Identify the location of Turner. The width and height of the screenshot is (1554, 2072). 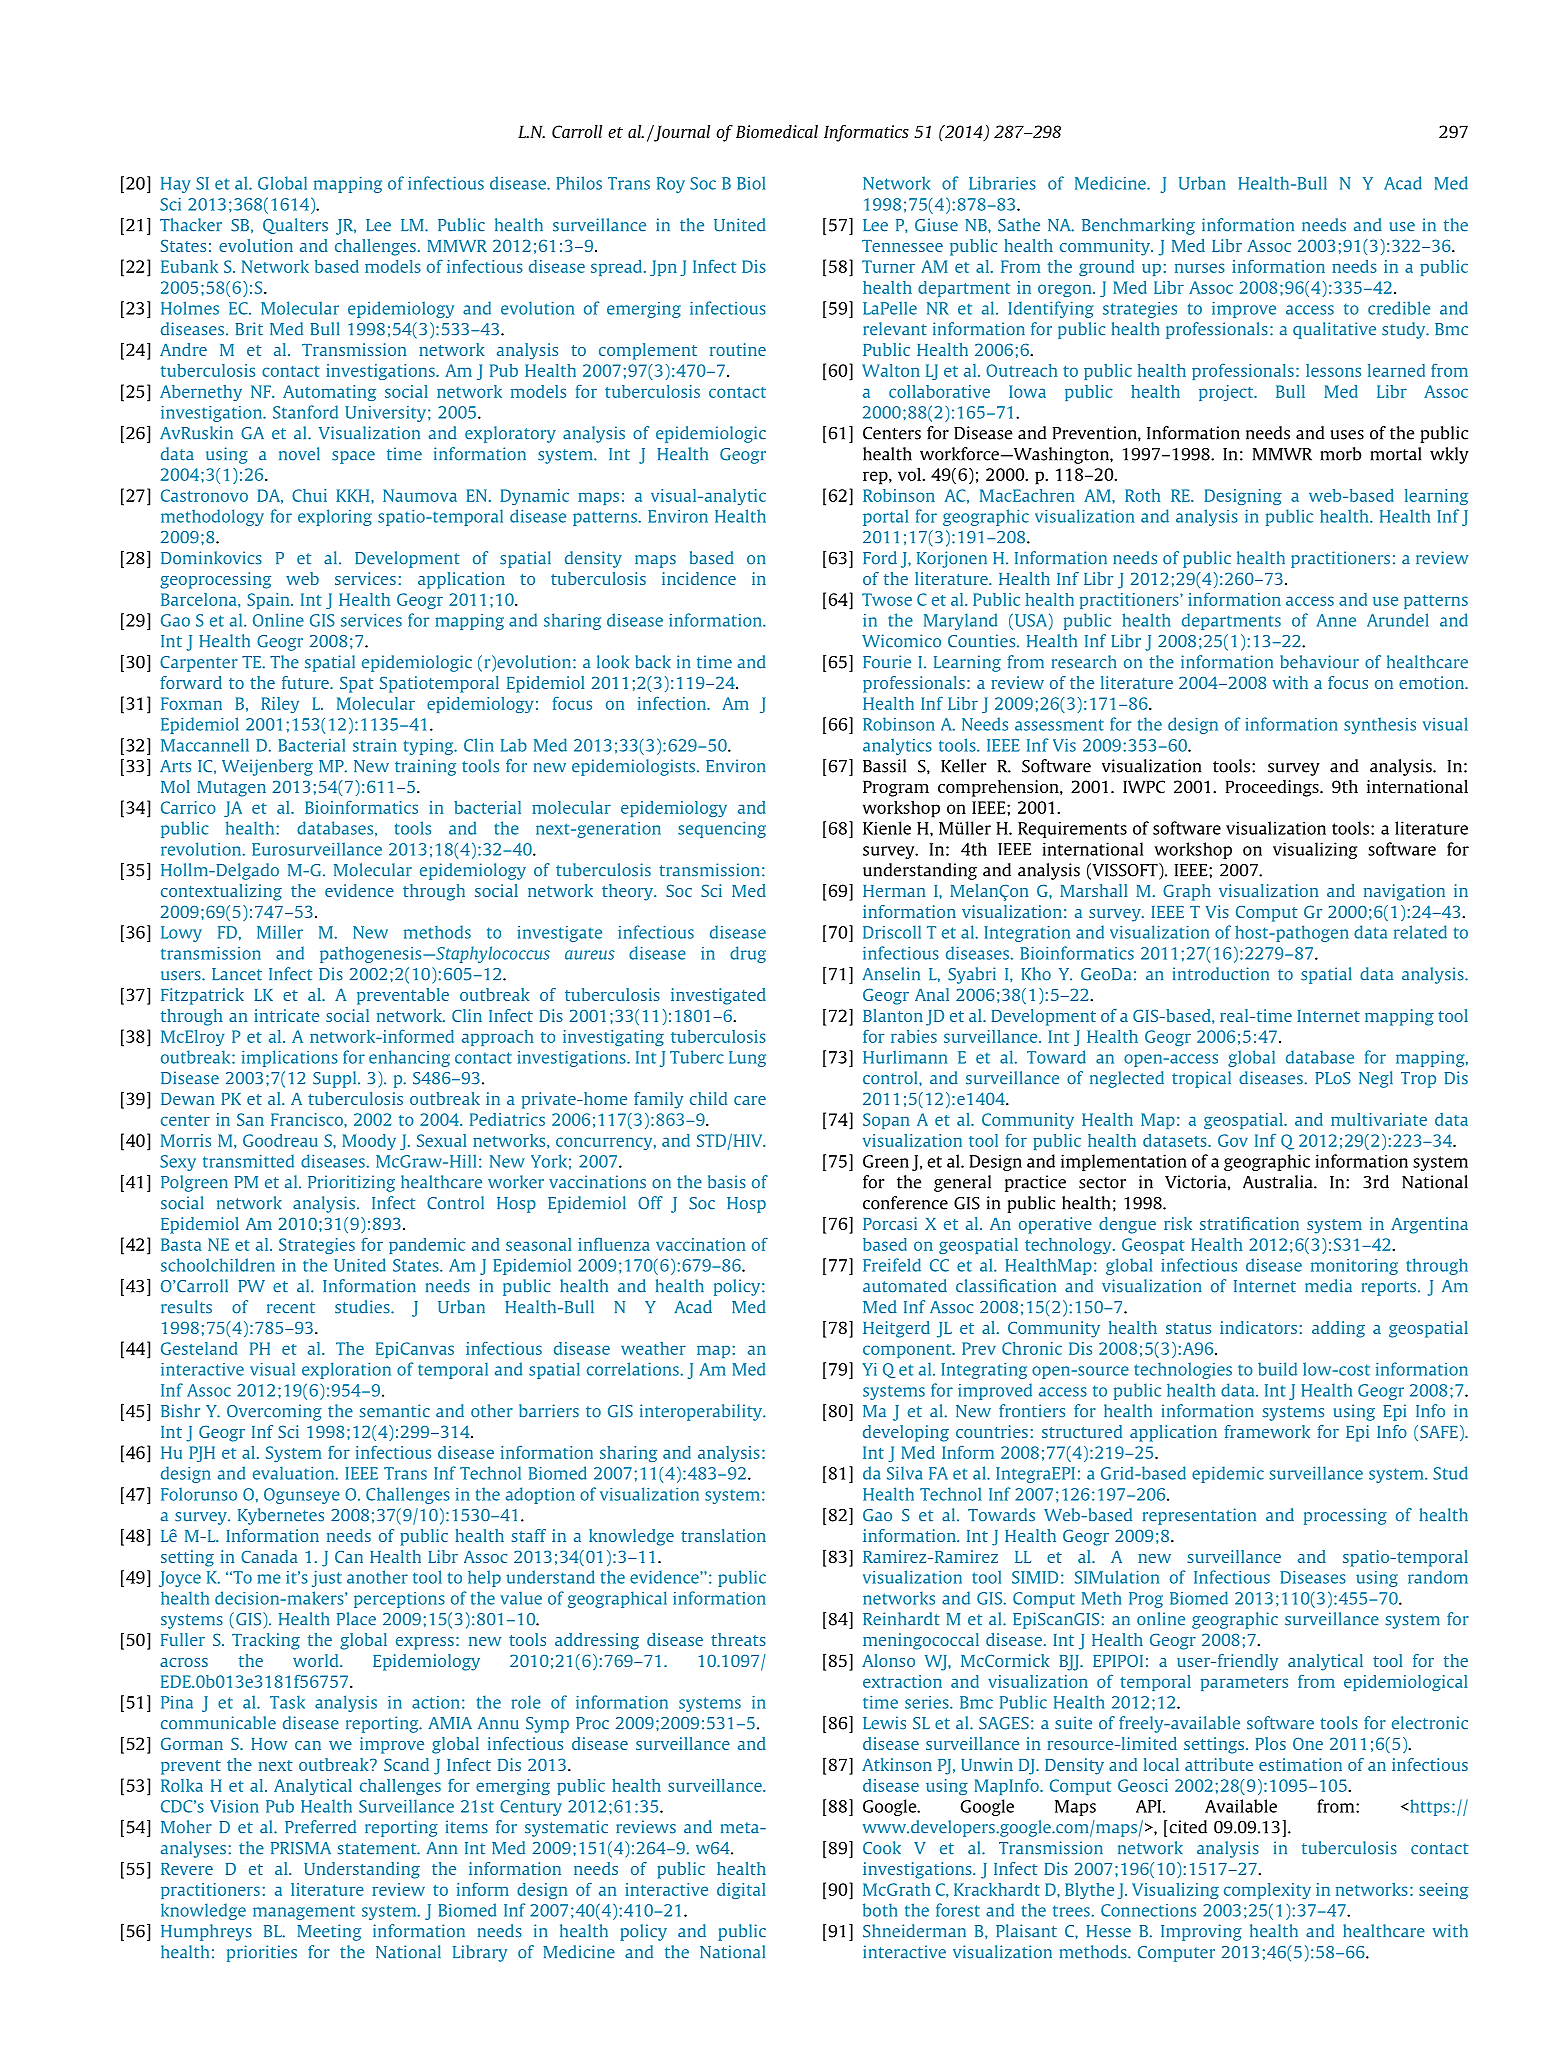
(888, 266).
